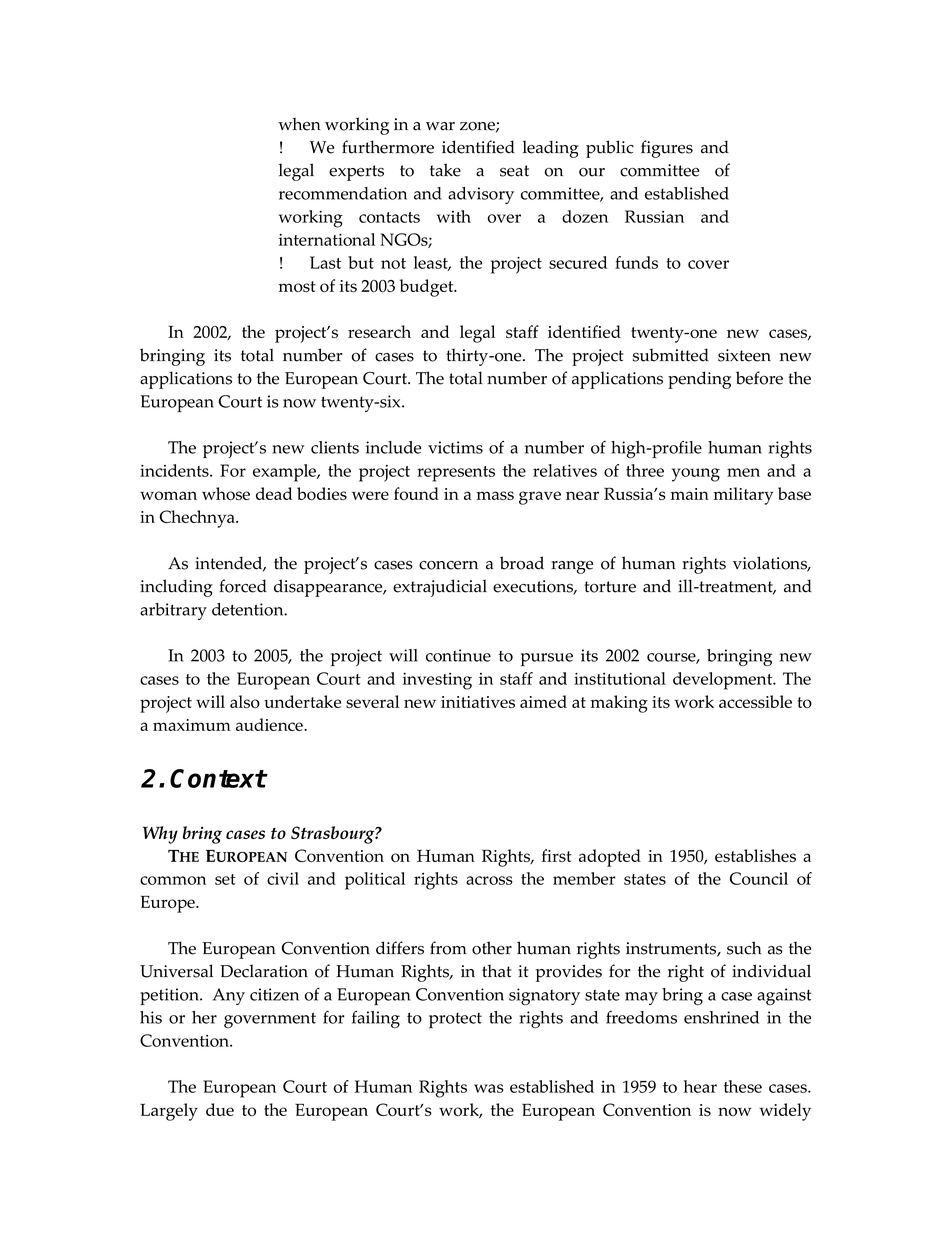  What do you see at coordinates (724, 681) in the screenshot?
I see `development` at bounding box center [724, 681].
